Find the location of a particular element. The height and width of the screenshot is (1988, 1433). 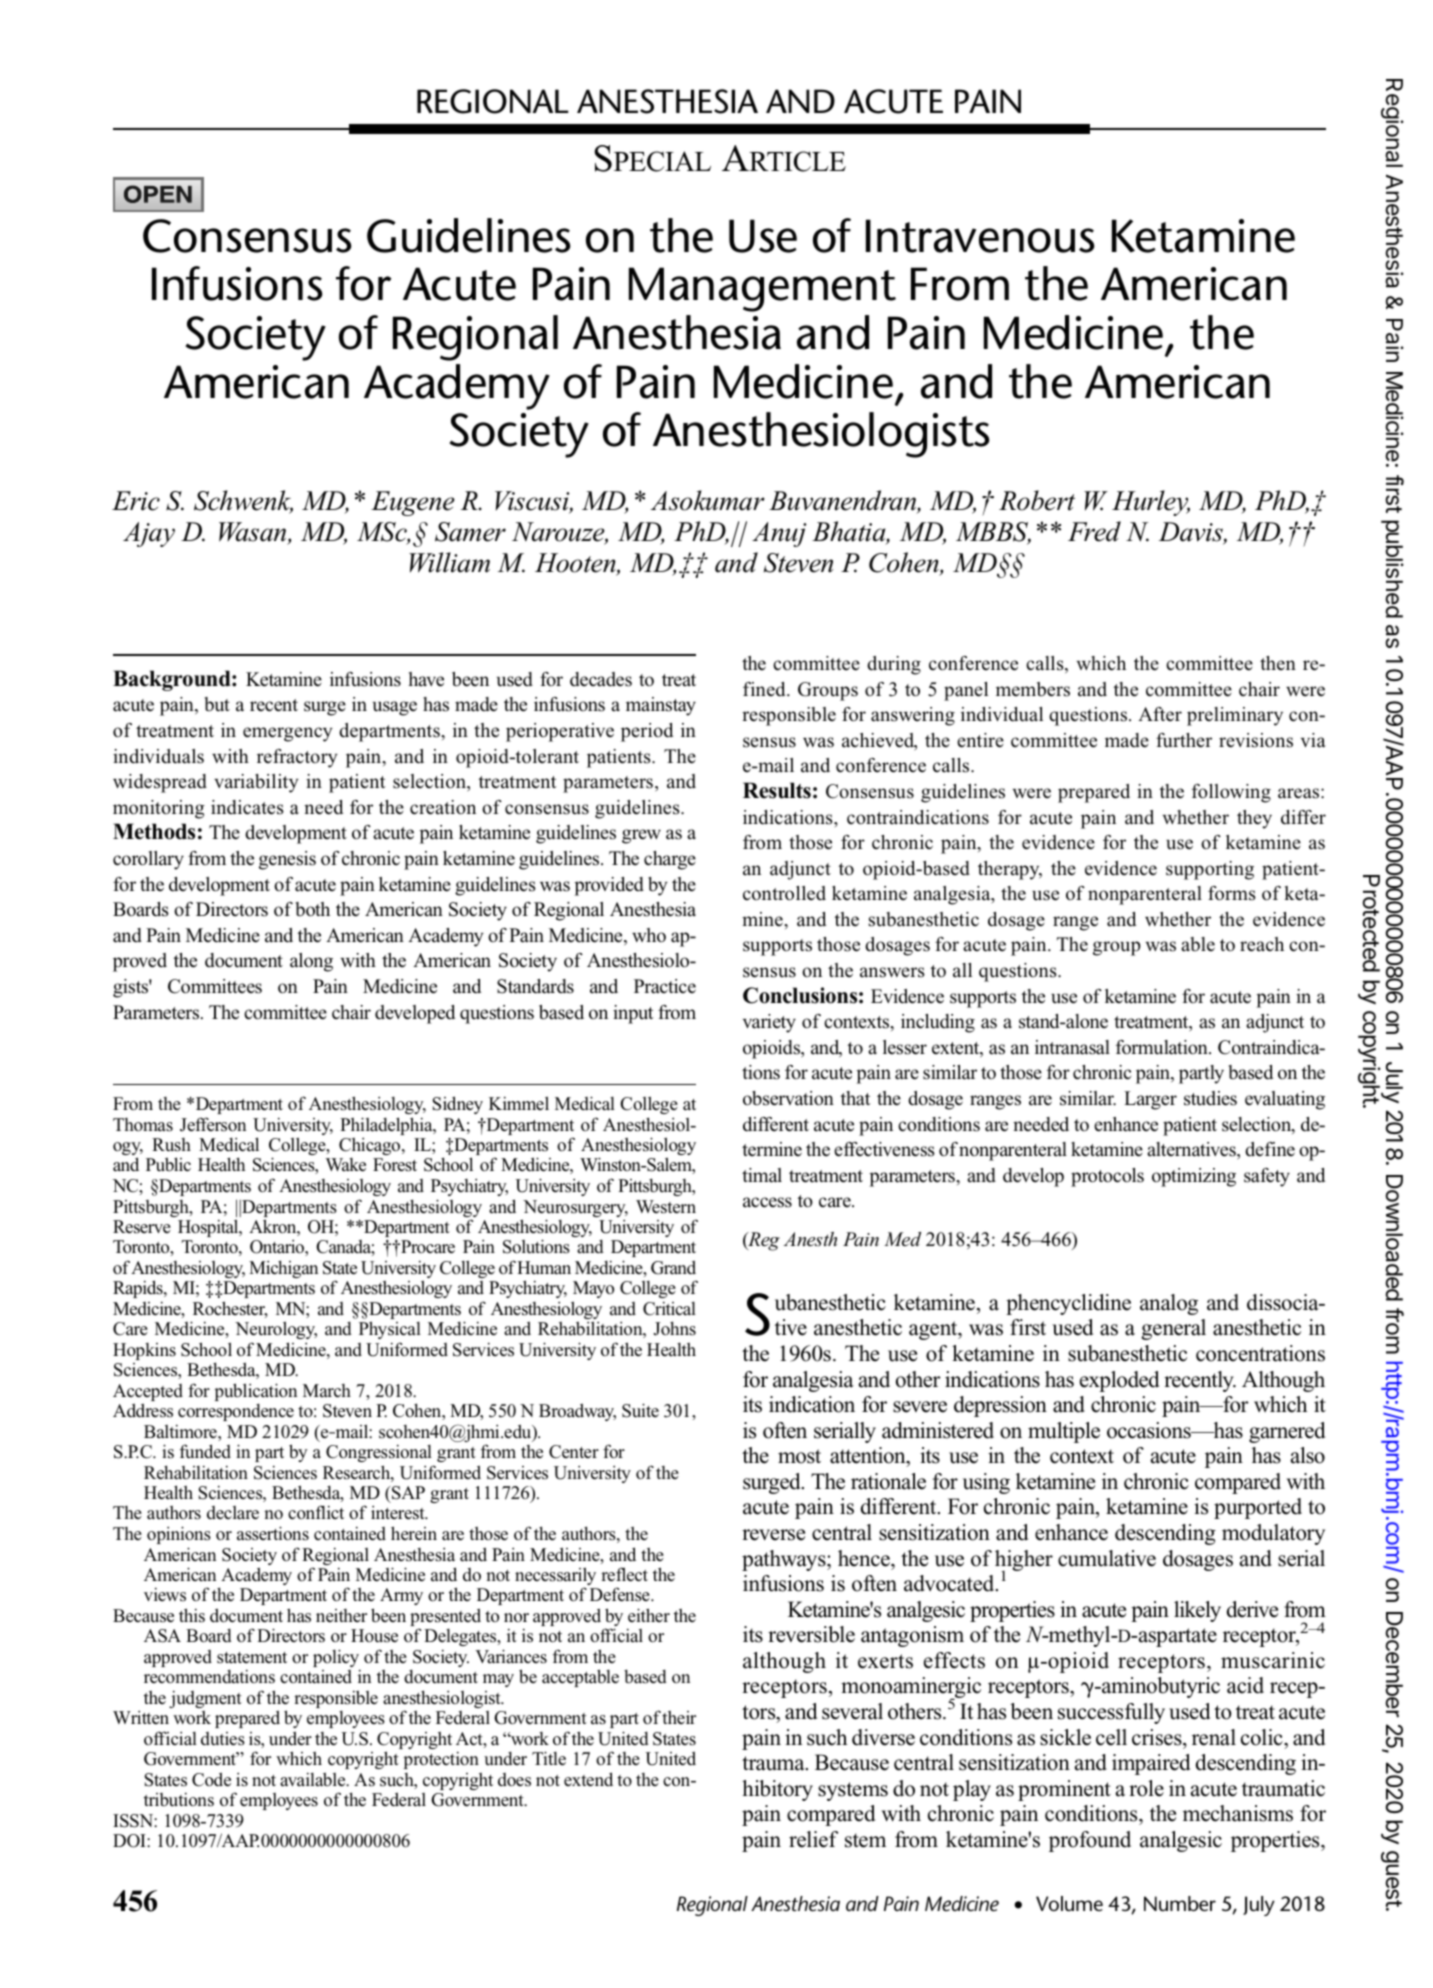

formulation is located at coordinates (1163, 1047).
